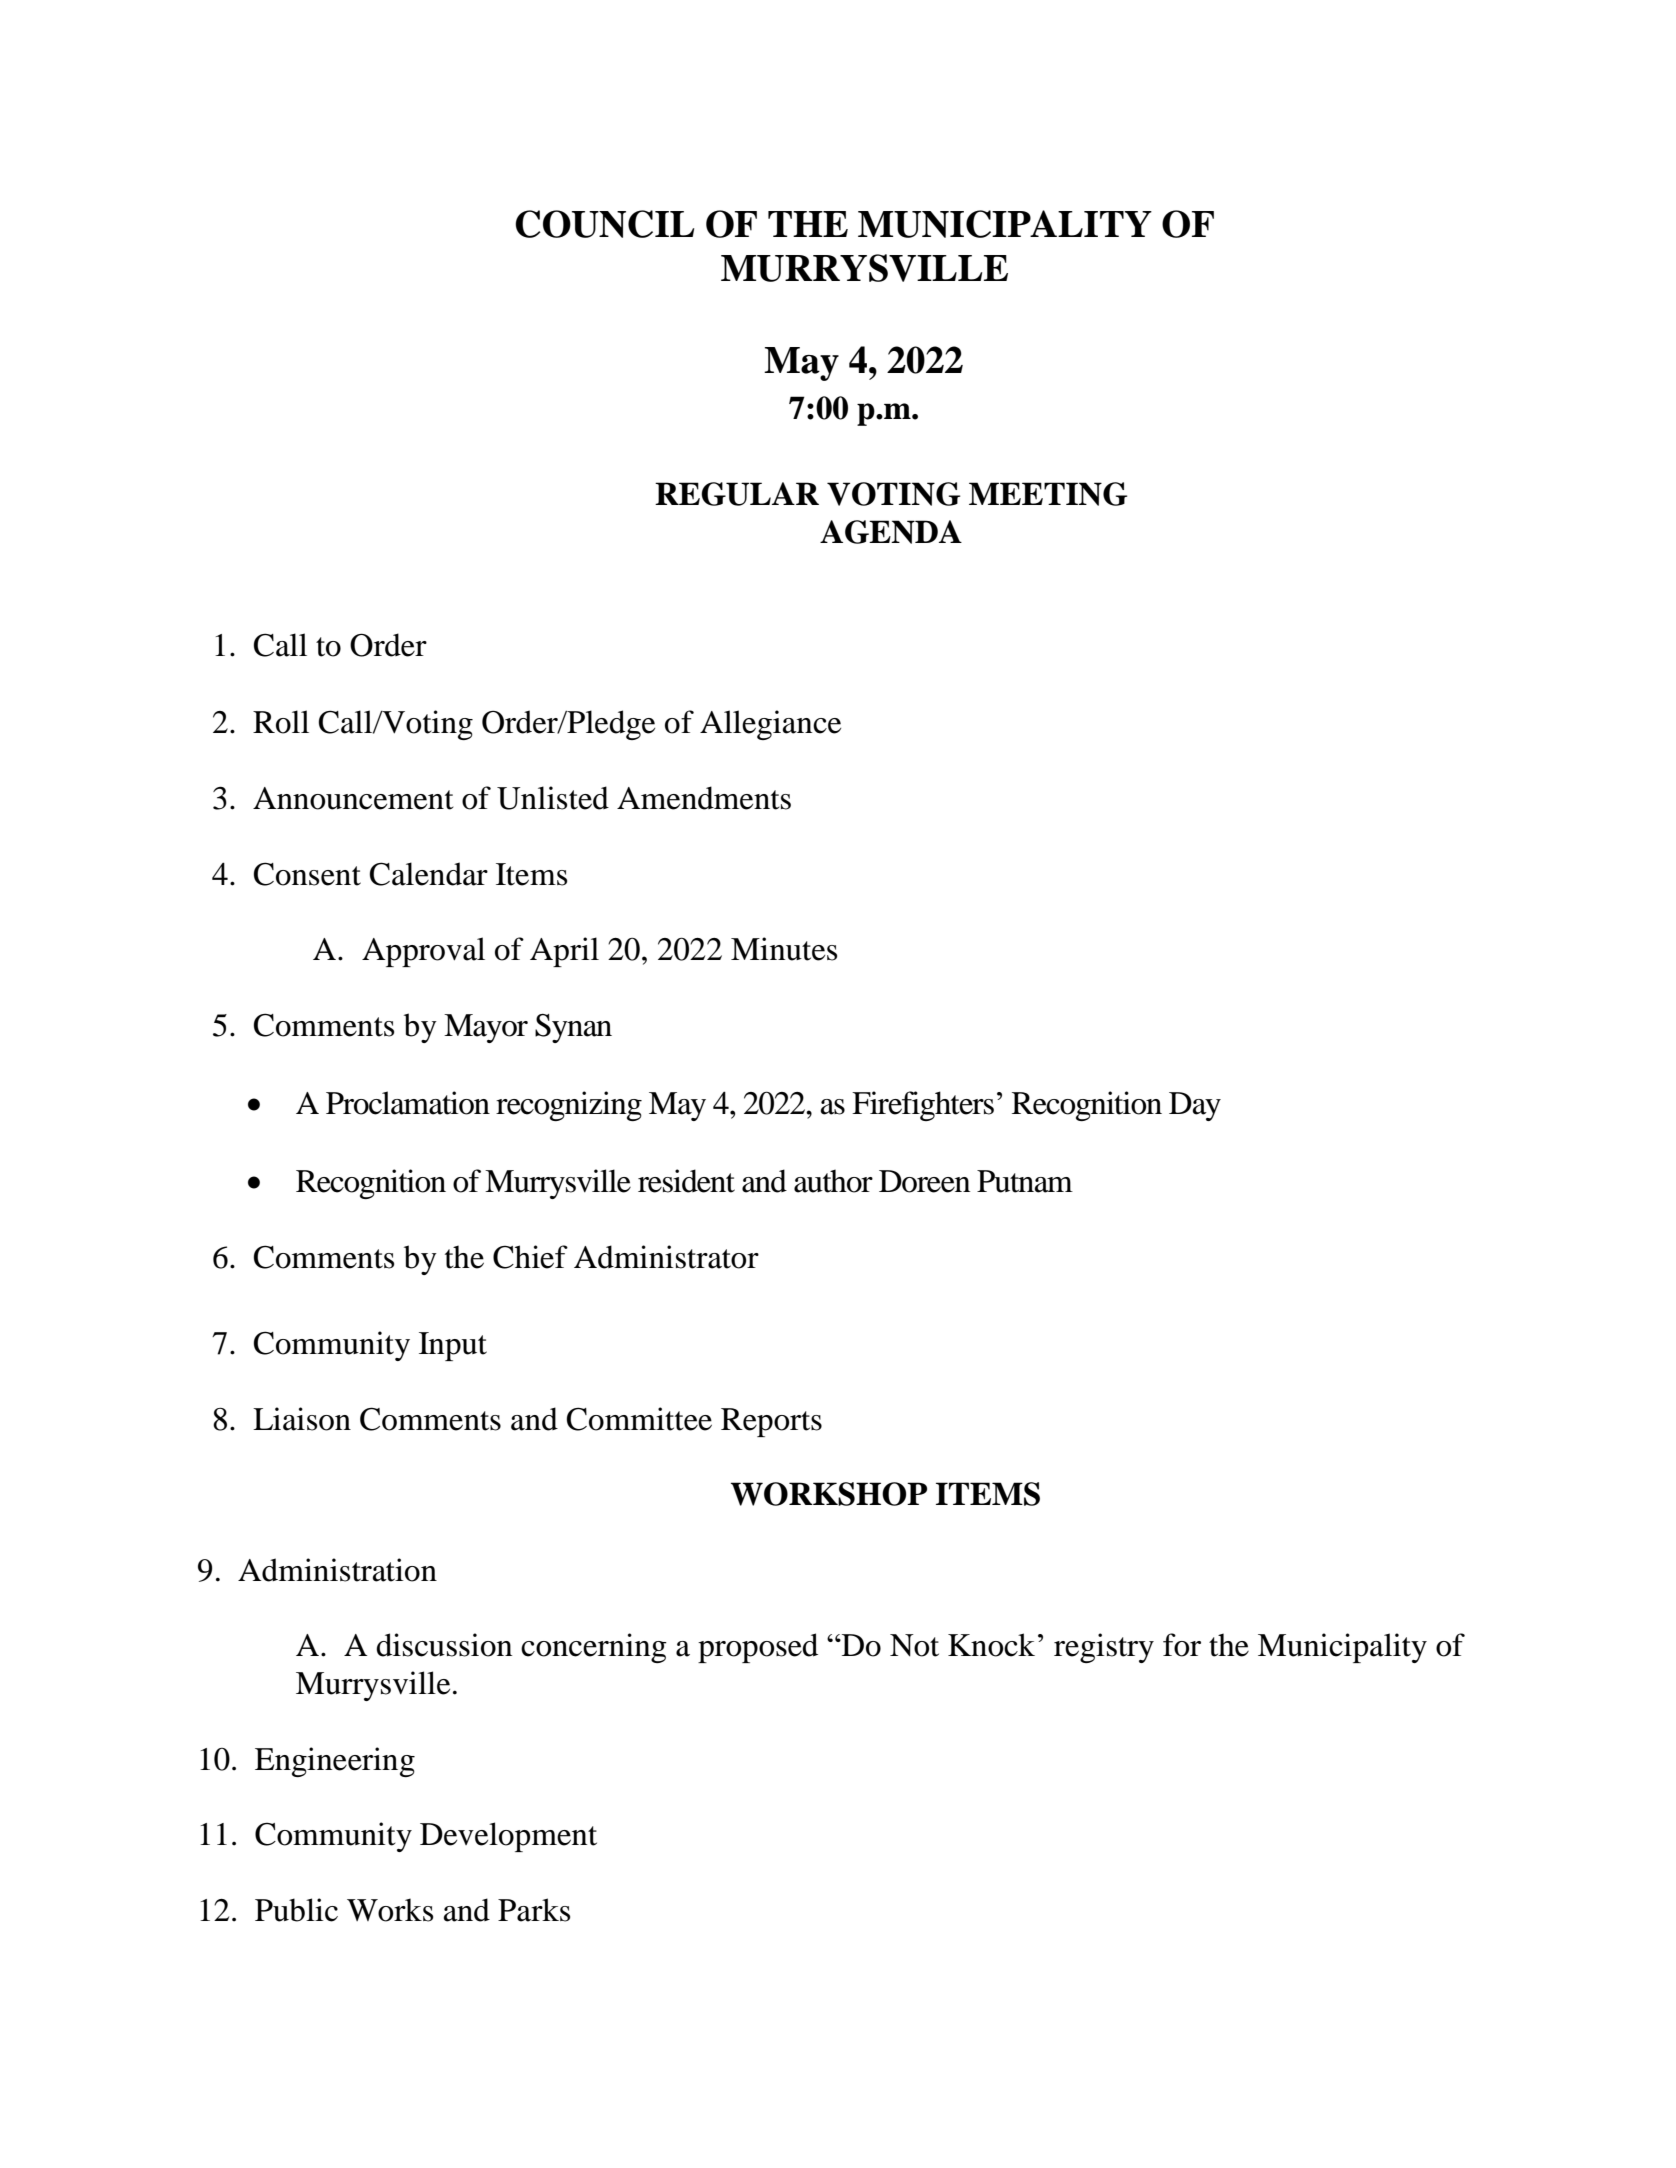  Describe the element at coordinates (686, 1181) in the page. I see `resident` at that location.
